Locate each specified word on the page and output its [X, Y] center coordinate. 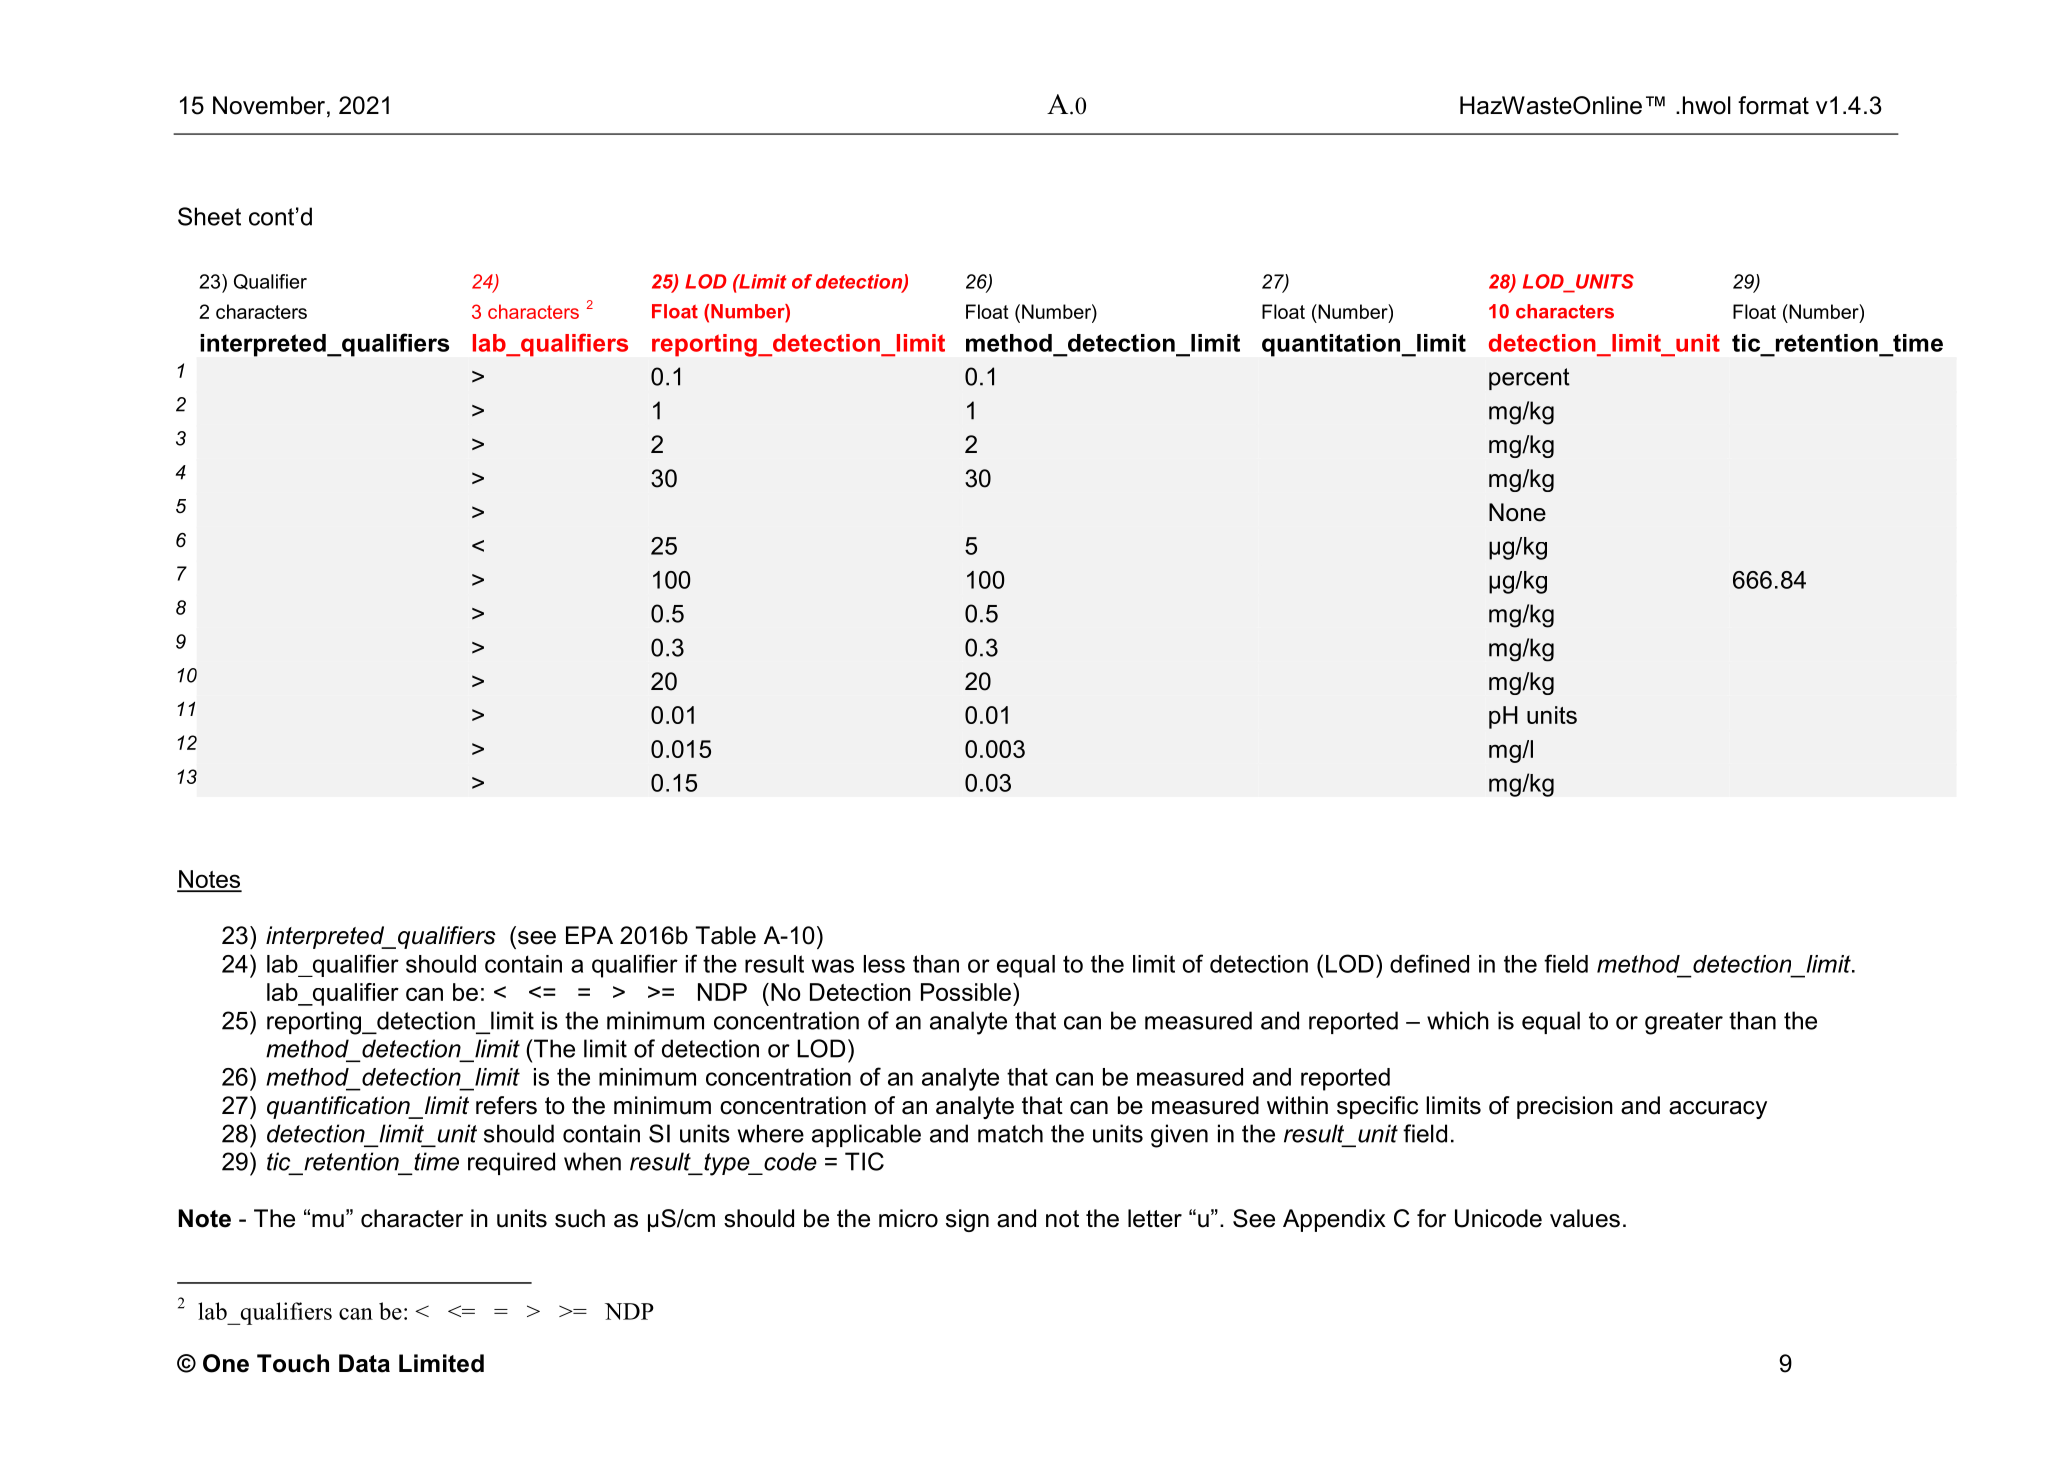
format [1773, 105]
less [884, 964]
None [1517, 512]
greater [1684, 1023]
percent [1529, 379]
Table [726, 935]
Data [364, 1363]
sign [967, 1220]
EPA [589, 935]
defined [1429, 963]
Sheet [209, 216]
